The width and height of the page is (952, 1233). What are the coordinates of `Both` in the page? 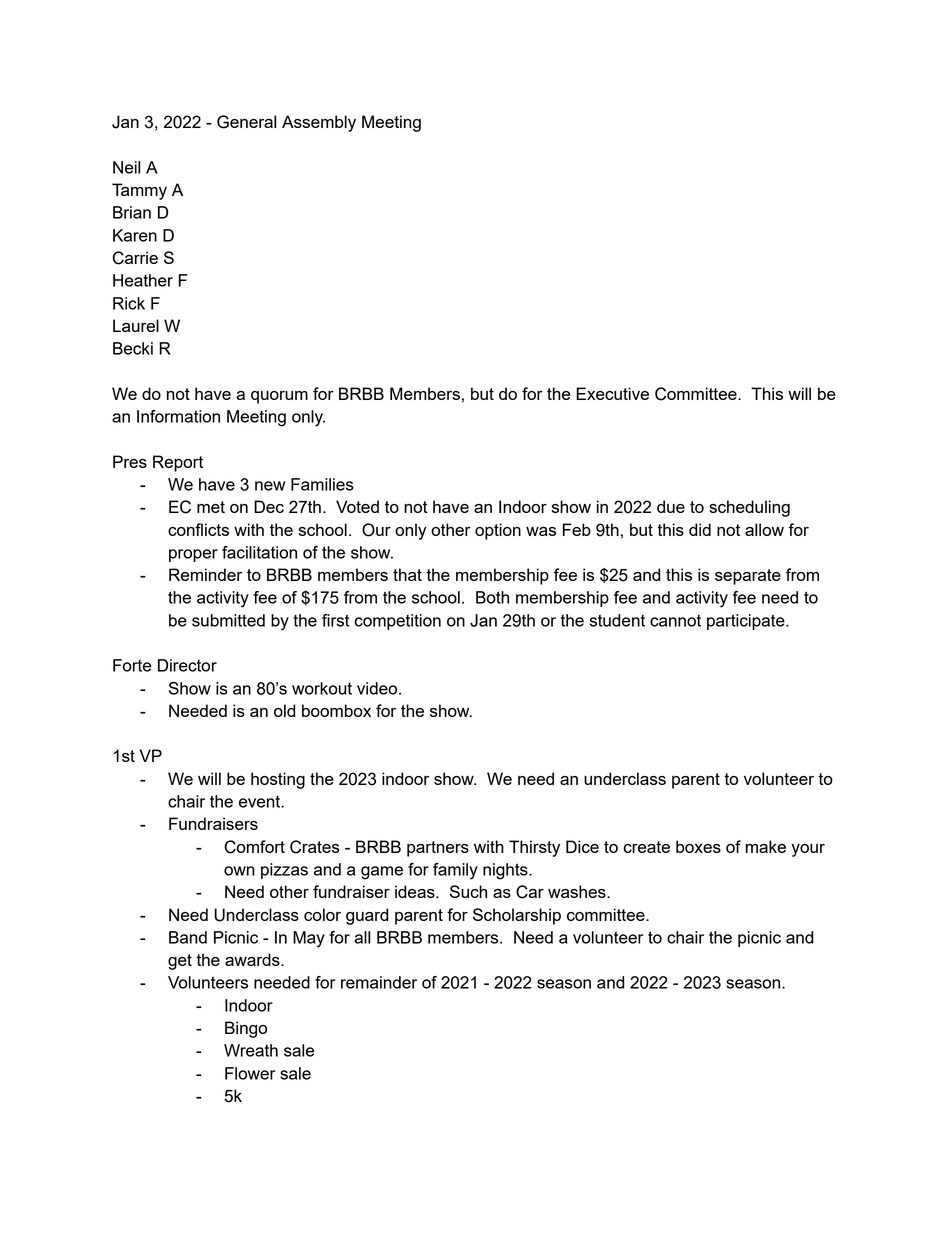 It's located at (492, 597).
